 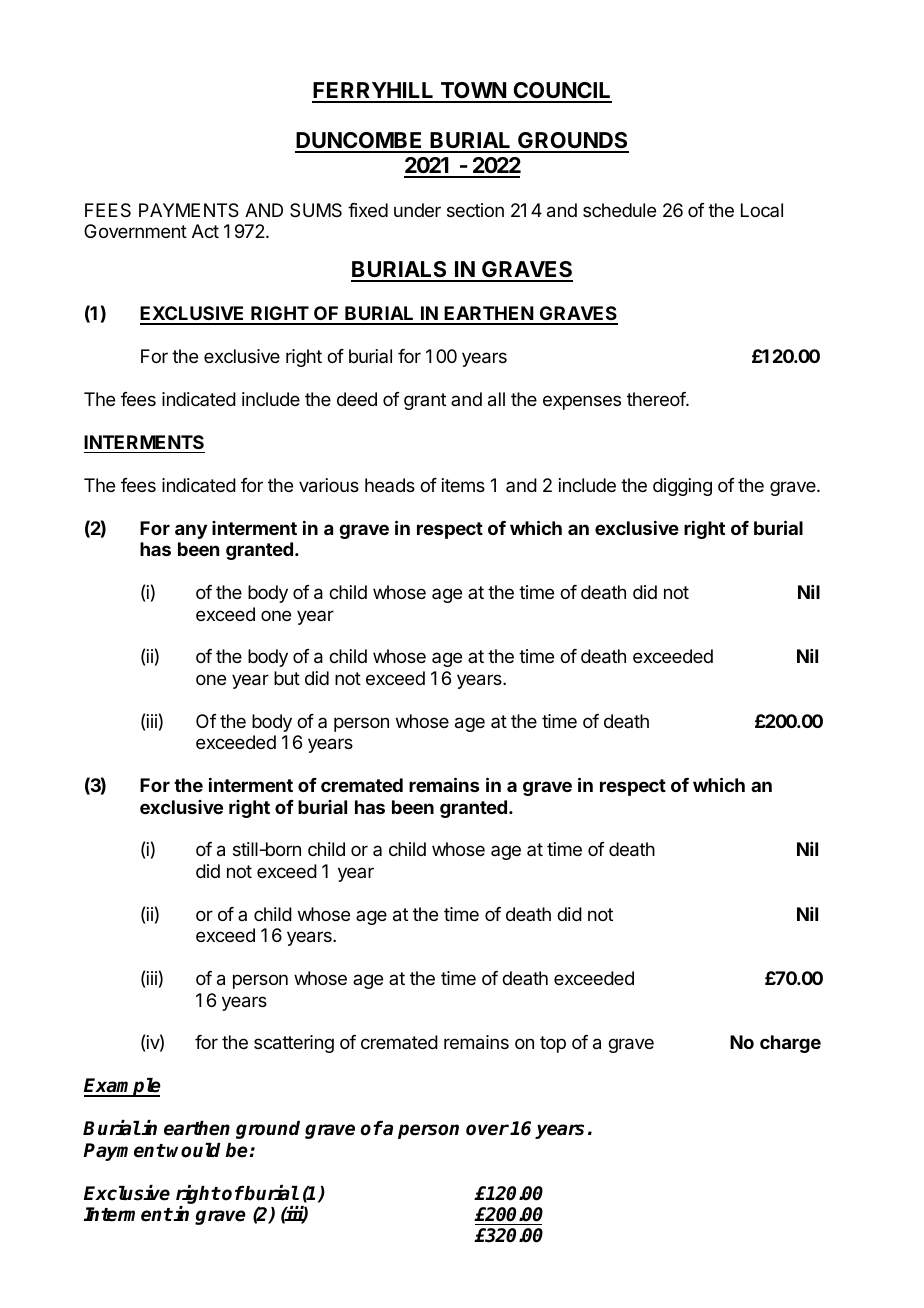 What do you see at coordinates (463, 485) in the screenshot?
I see `items` at bounding box center [463, 485].
